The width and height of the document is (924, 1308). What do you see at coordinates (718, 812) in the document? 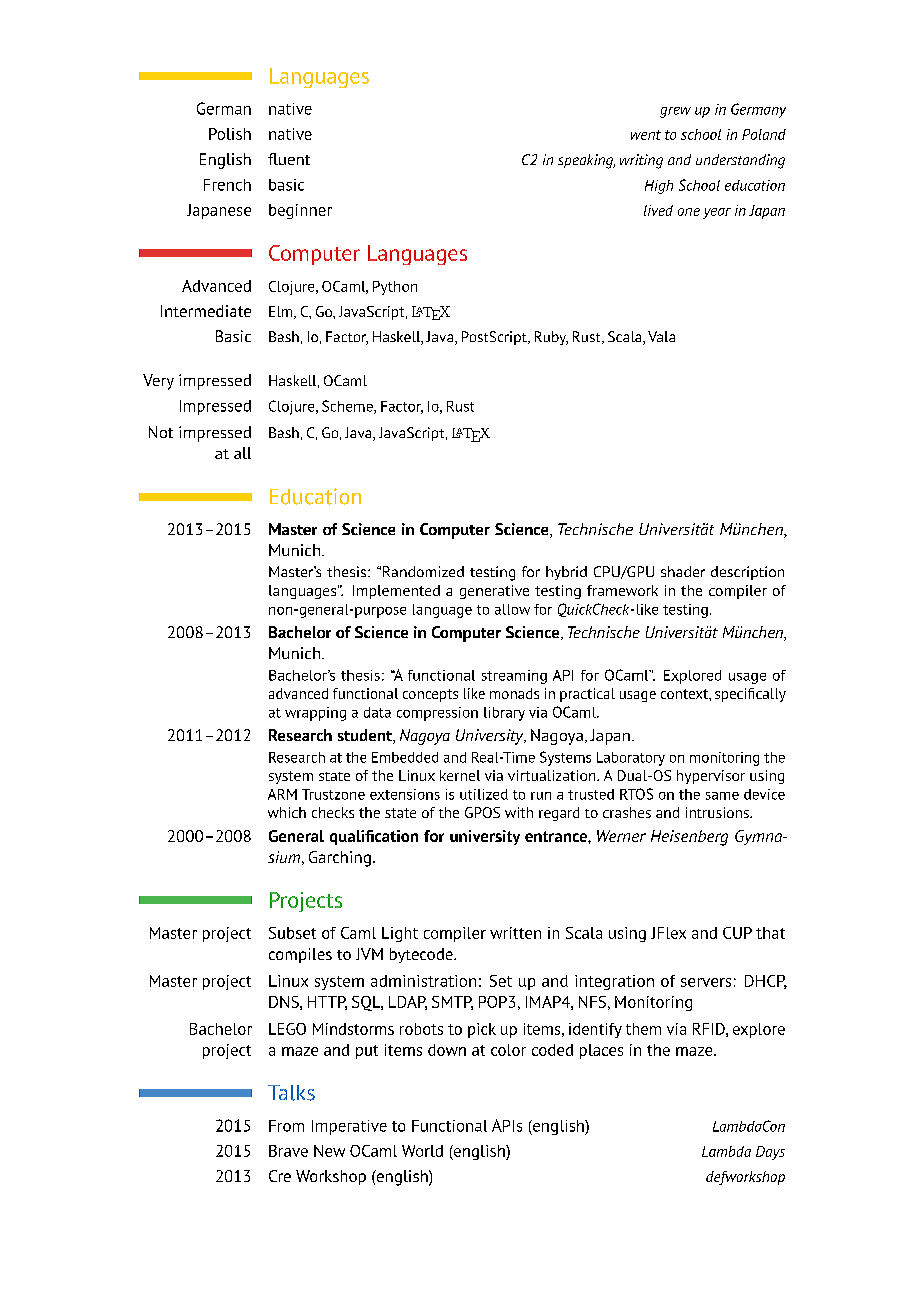
I see `intrusions` at bounding box center [718, 812].
